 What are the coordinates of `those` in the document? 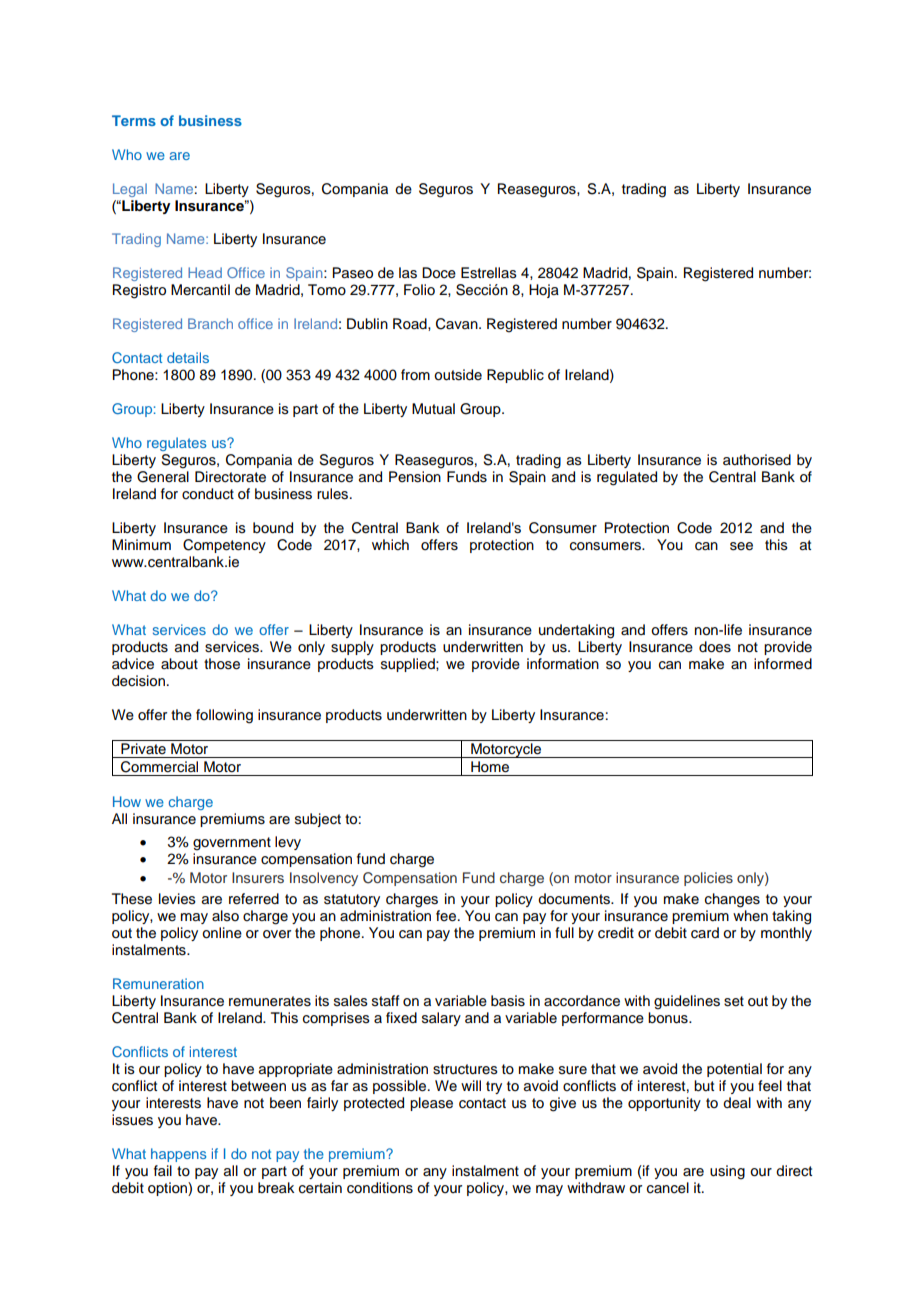 It's located at (222, 664).
